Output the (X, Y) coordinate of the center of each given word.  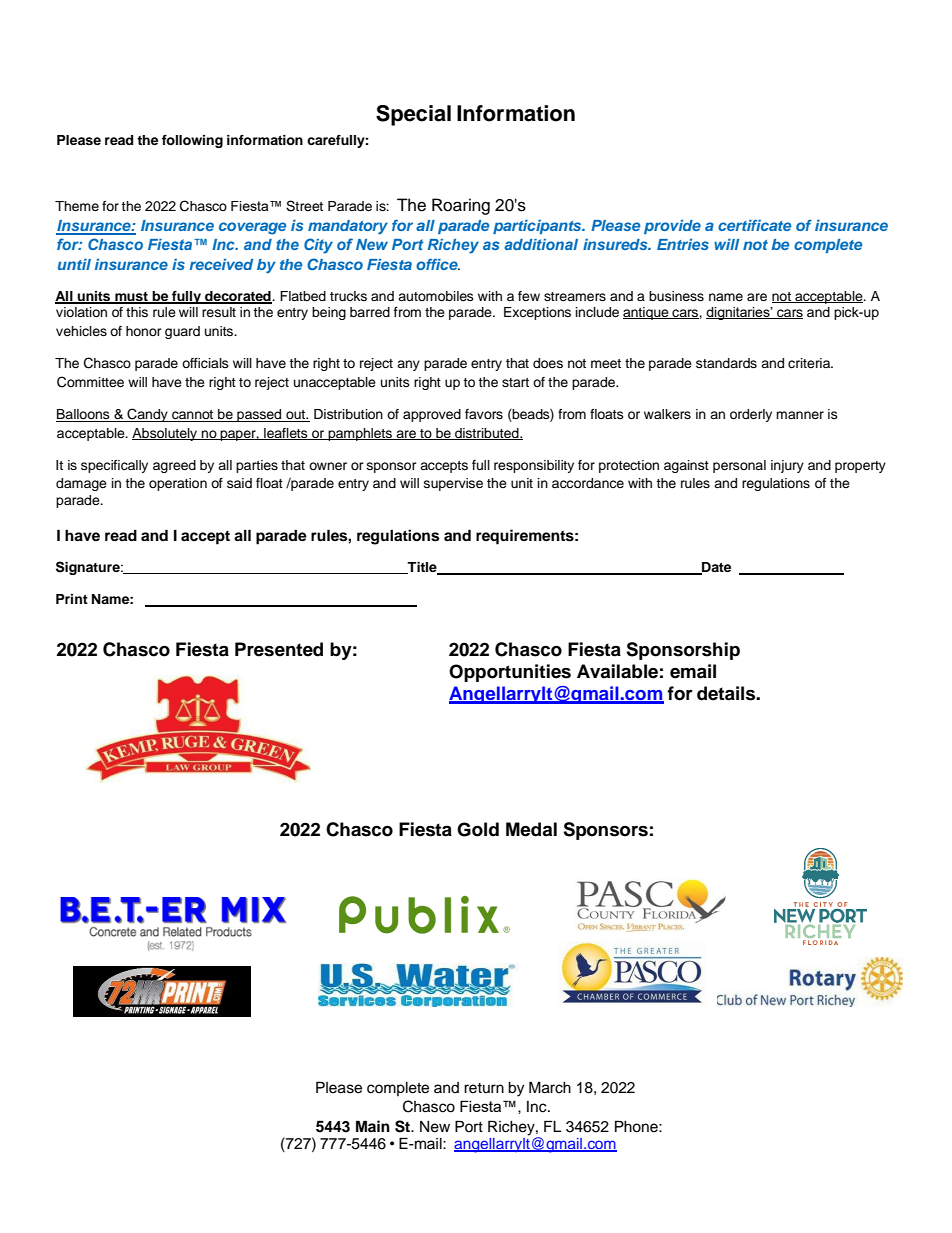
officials (205, 363)
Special (413, 115)
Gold (478, 829)
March (550, 1087)
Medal (531, 829)
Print (72, 599)
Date (715, 568)
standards (726, 363)
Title (422, 568)
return (484, 1088)
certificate (754, 225)
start (515, 382)
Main (373, 1126)
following (192, 141)
